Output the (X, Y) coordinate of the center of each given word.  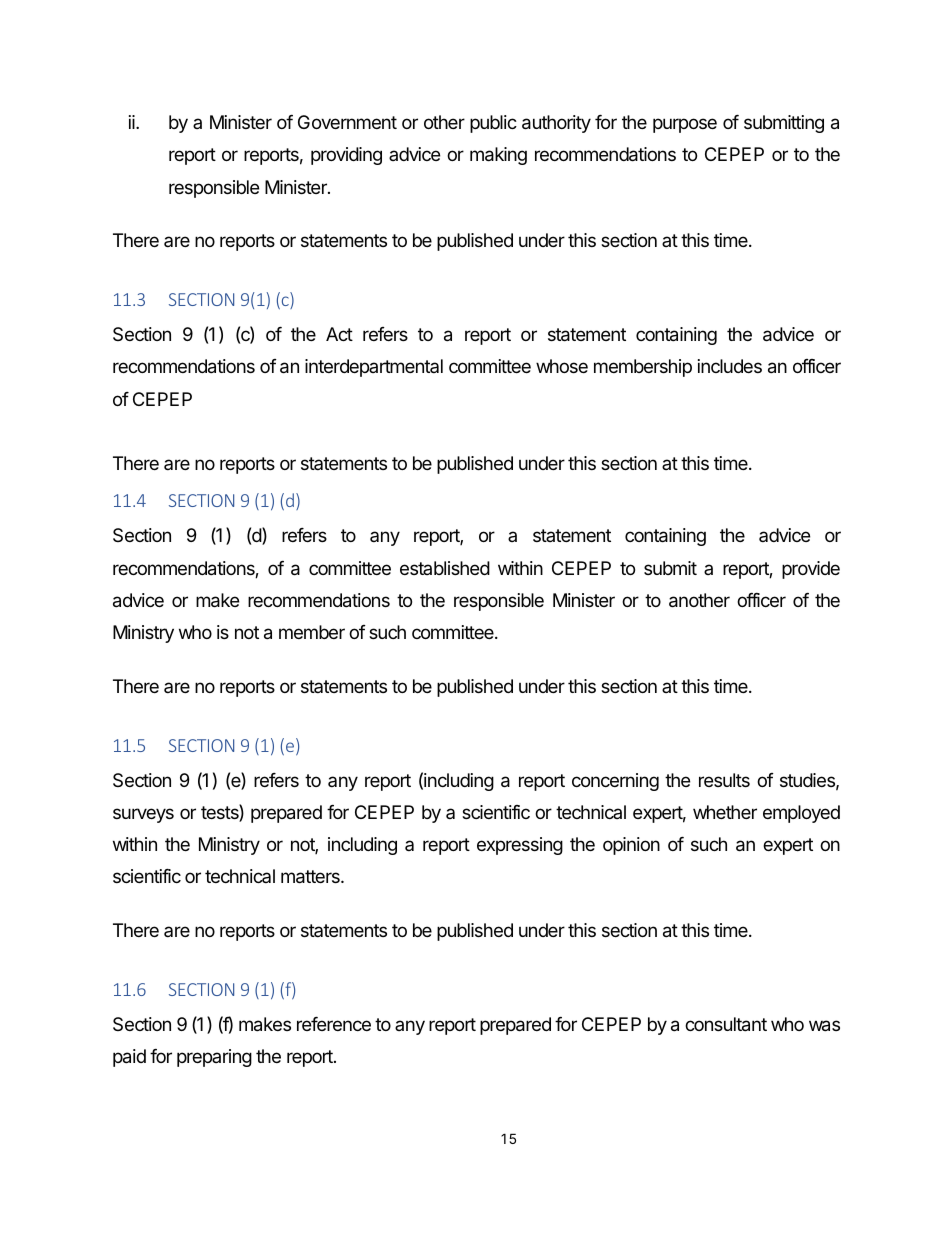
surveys (143, 815)
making (498, 156)
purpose (685, 125)
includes (730, 366)
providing (346, 156)
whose (562, 366)
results (724, 780)
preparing (214, 1058)
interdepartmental (374, 368)
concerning (615, 782)
